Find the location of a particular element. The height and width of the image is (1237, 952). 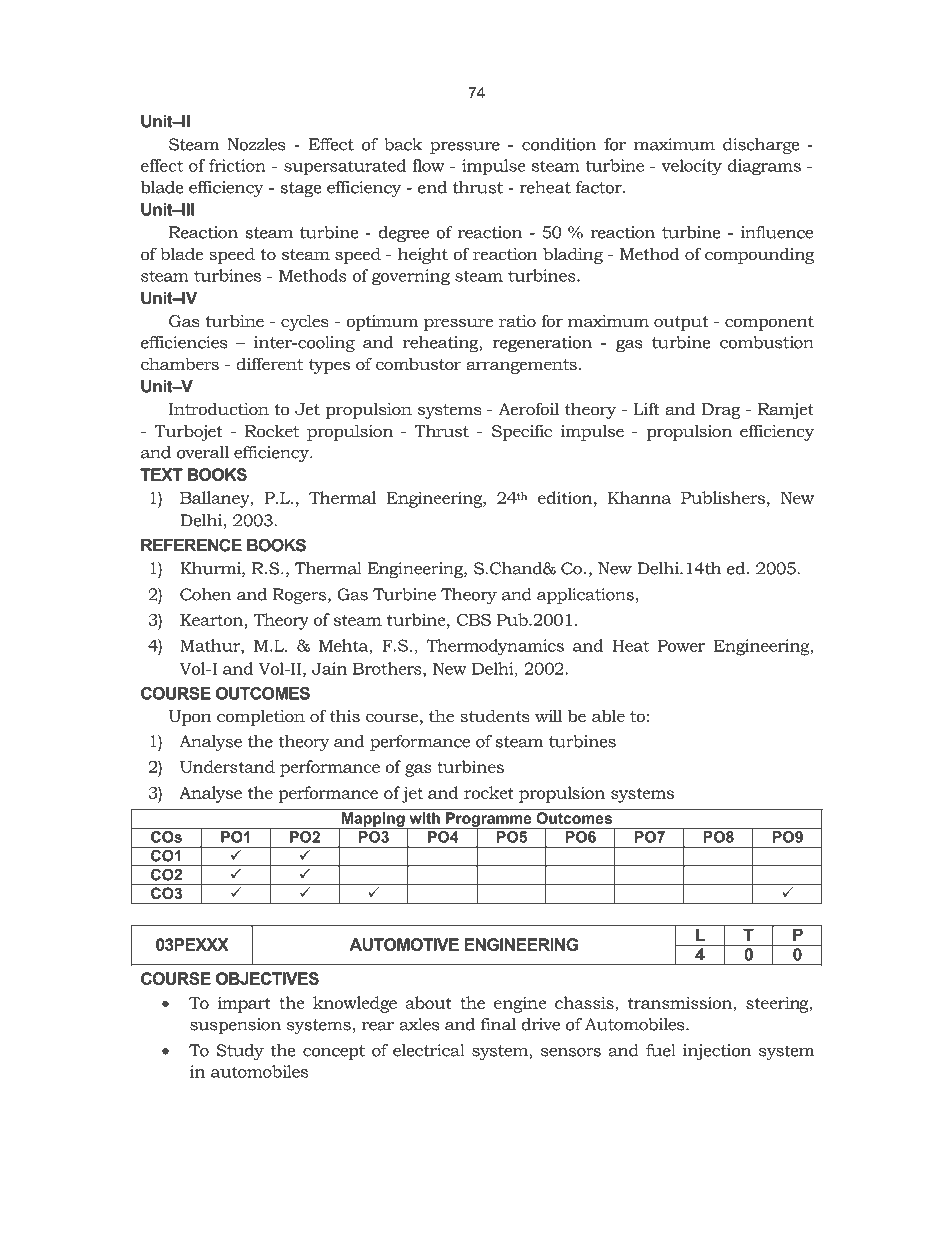

velocity is located at coordinates (692, 167).
